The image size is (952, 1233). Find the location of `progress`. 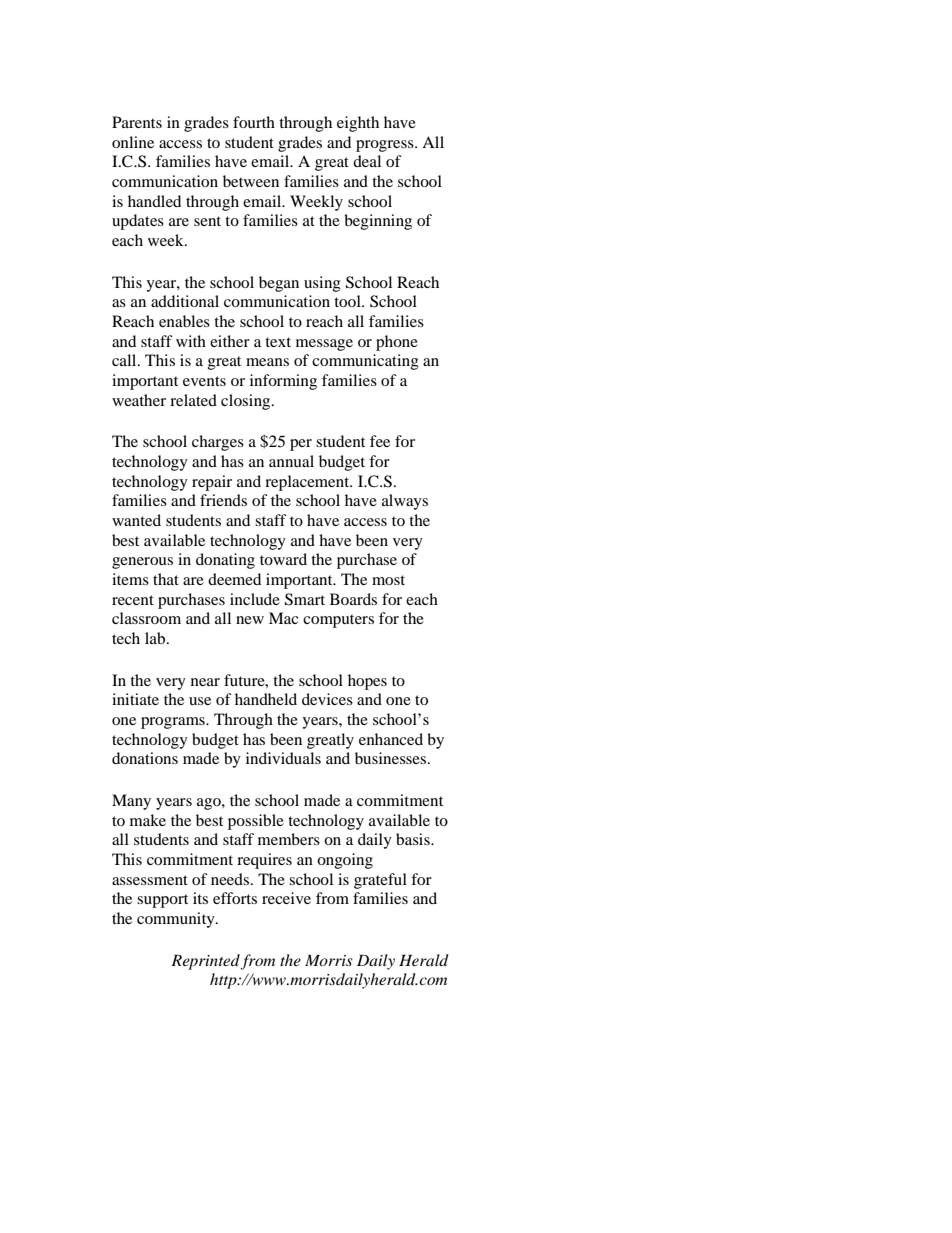

progress is located at coordinates (386, 146).
